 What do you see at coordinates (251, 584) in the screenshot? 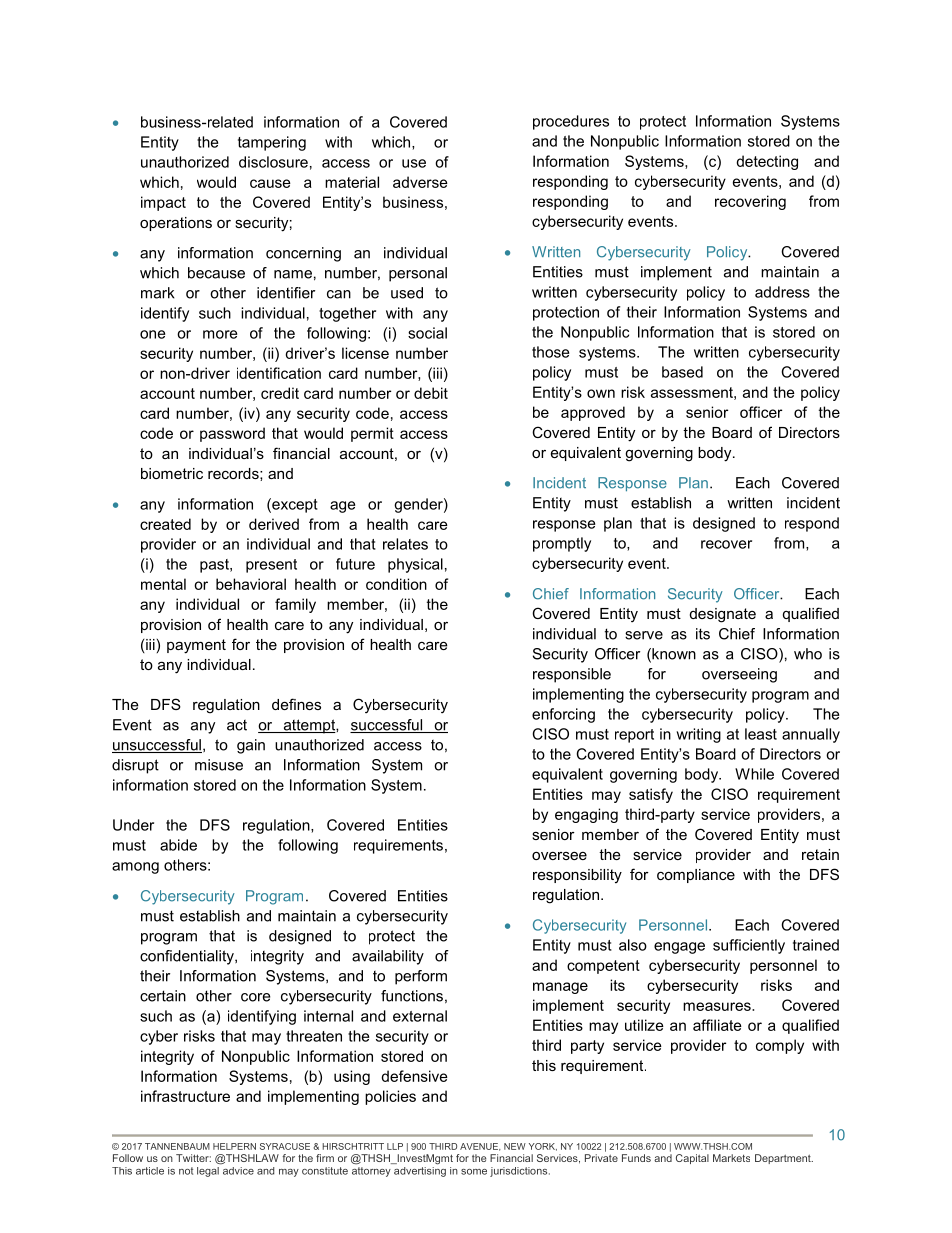
I see `behavioral` at bounding box center [251, 584].
